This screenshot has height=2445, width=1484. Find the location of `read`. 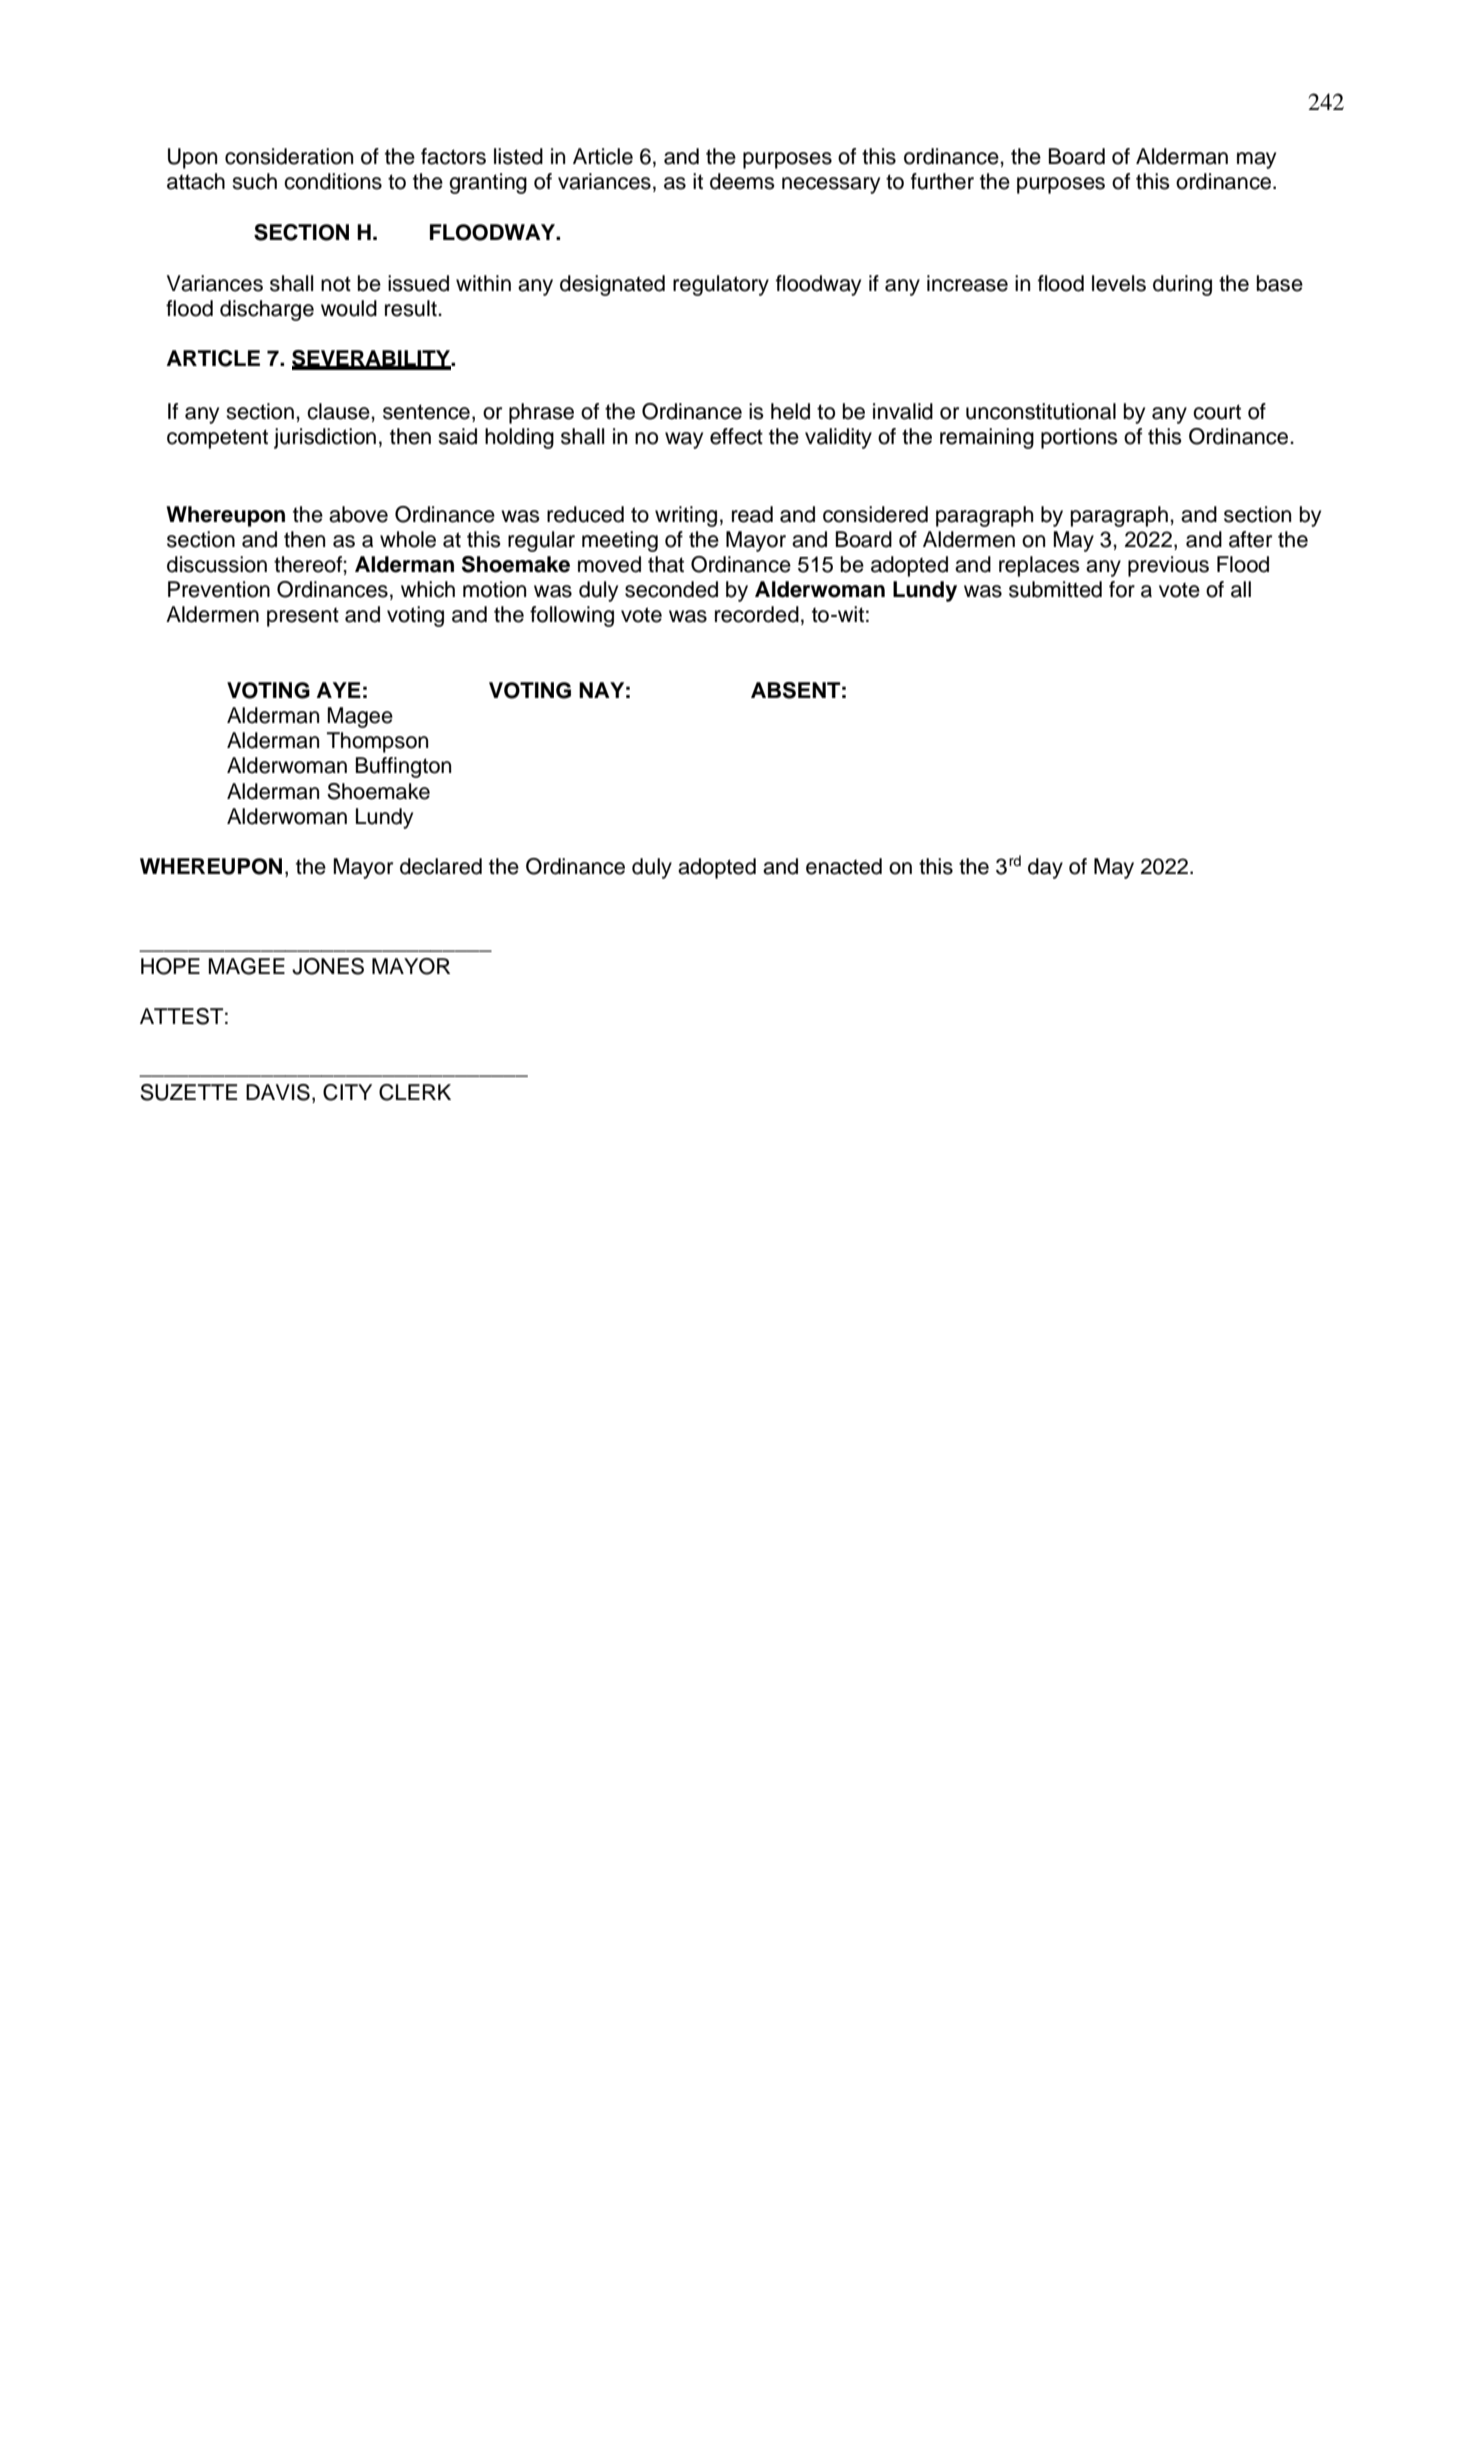

read is located at coordinates (752, 514).
